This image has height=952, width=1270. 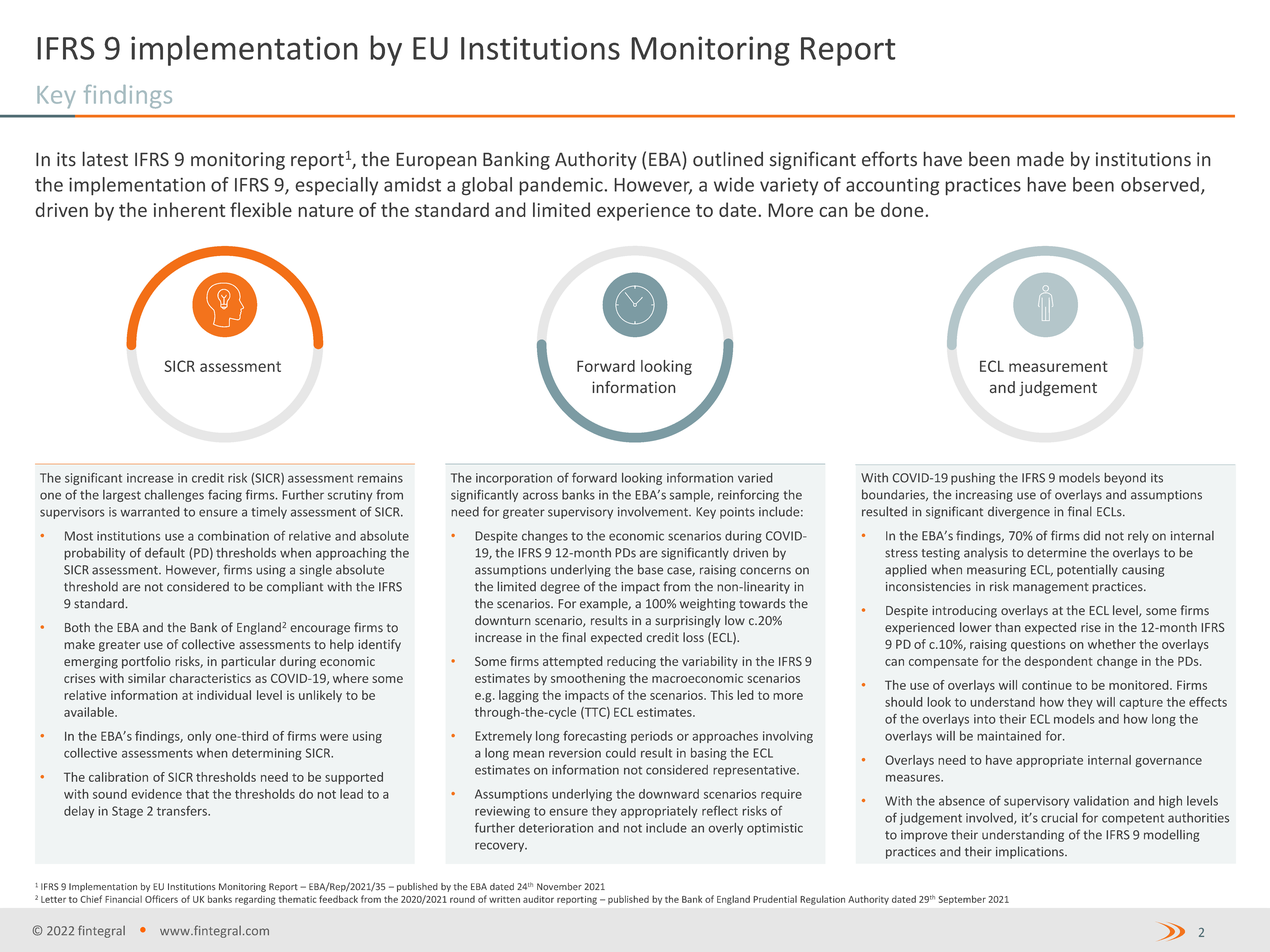 What do you see at coordinates (174, 496) in the image?
I see `challenges` at bounding box center [174, 496].
